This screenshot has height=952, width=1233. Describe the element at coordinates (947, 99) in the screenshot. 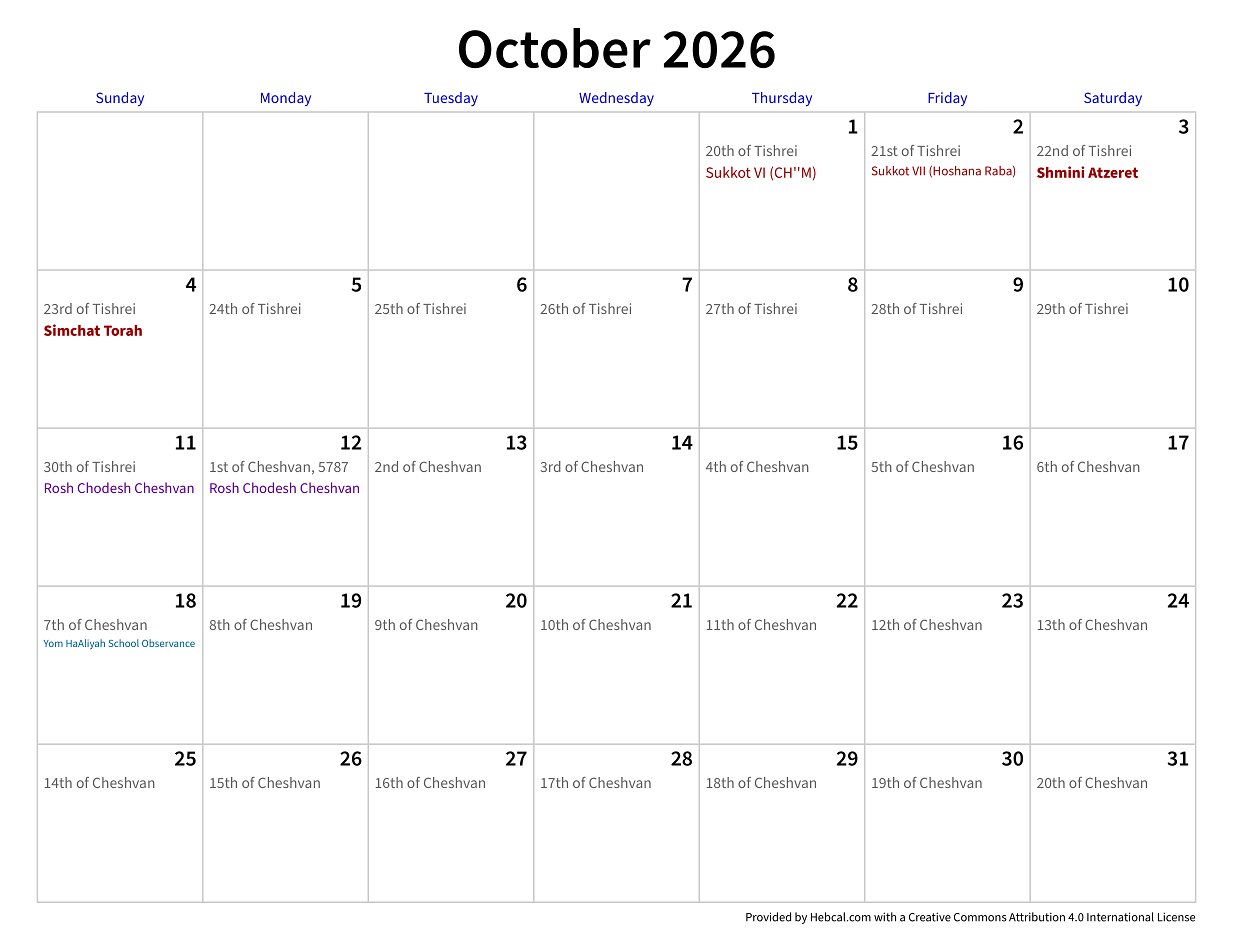

I see `Friday` at that location.
